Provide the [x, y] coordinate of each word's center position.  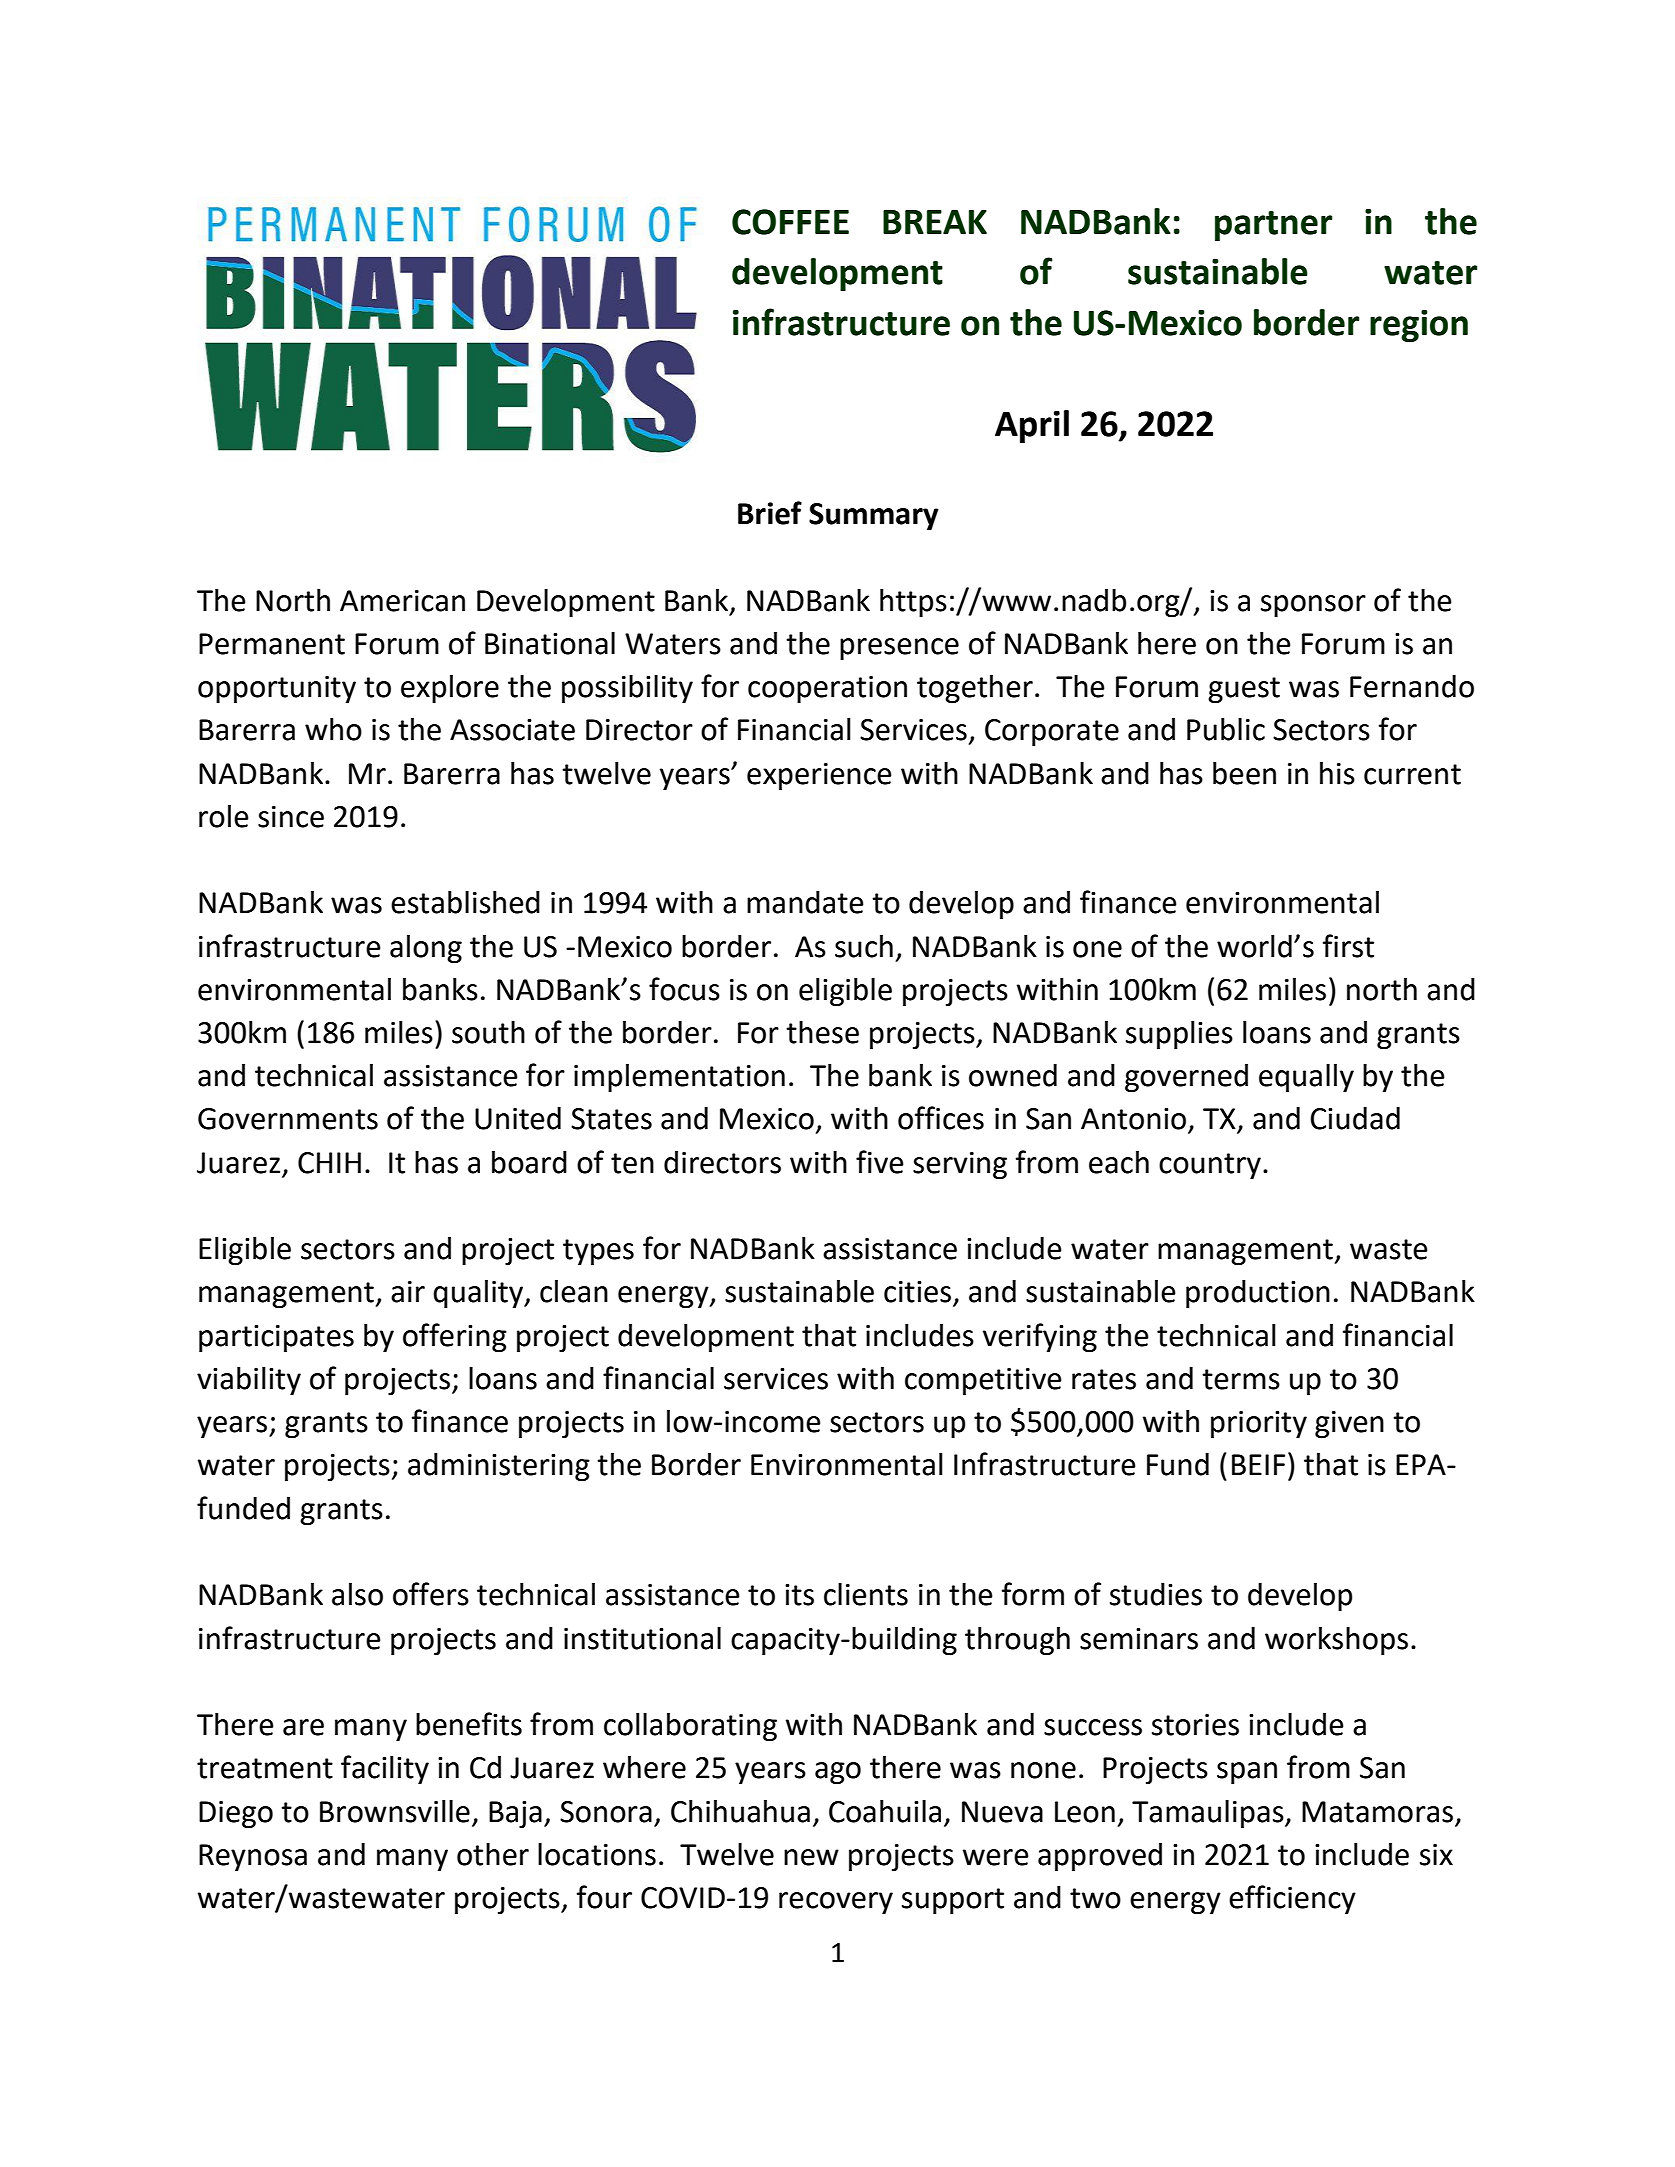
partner [1274, 226]
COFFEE [790, 222]
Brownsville [395, 1811]
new [811, 1857]
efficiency [1292, 1899]
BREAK [935, 222]
